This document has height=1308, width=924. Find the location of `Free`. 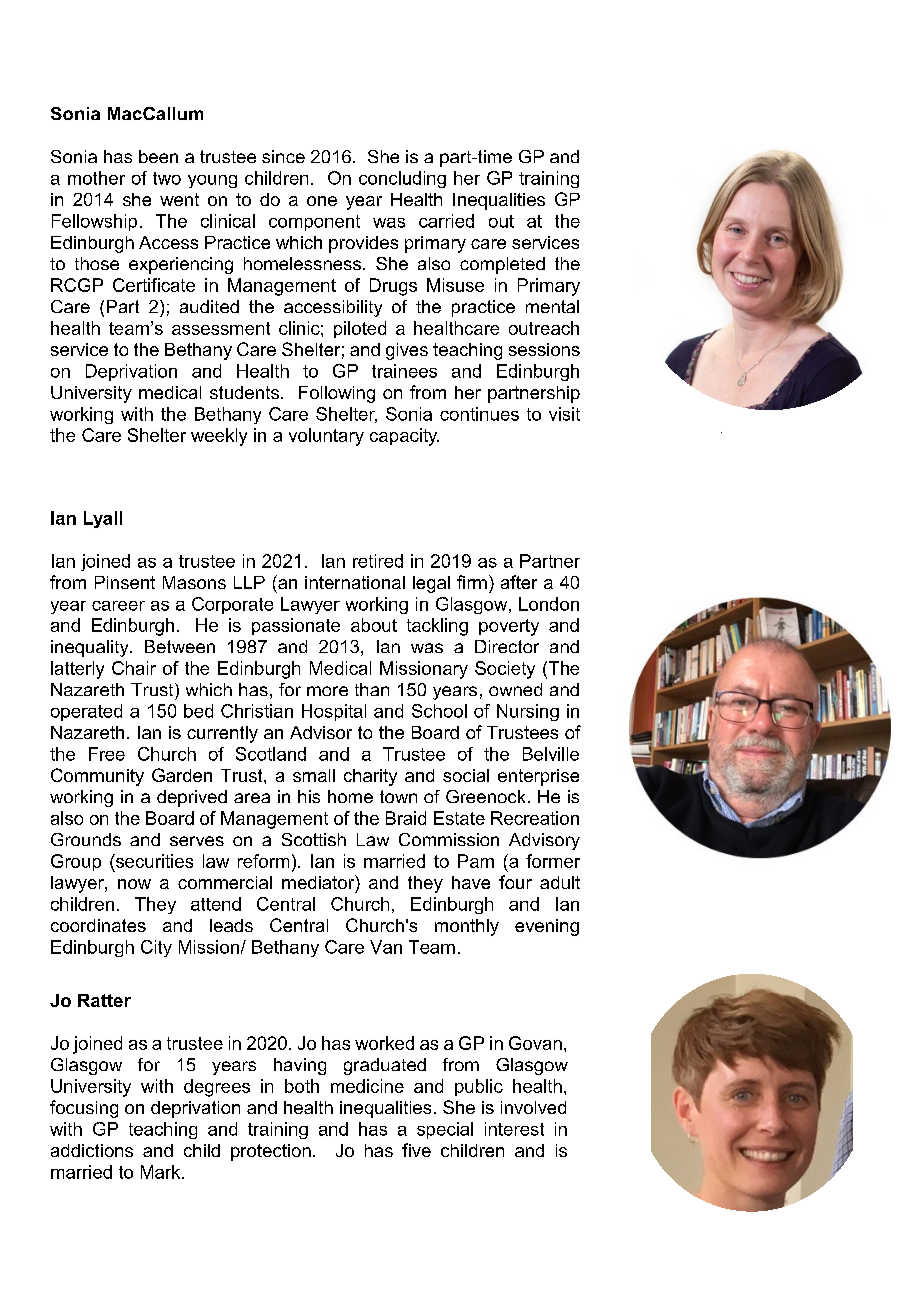

Free is located at coordinates (107, 754).
